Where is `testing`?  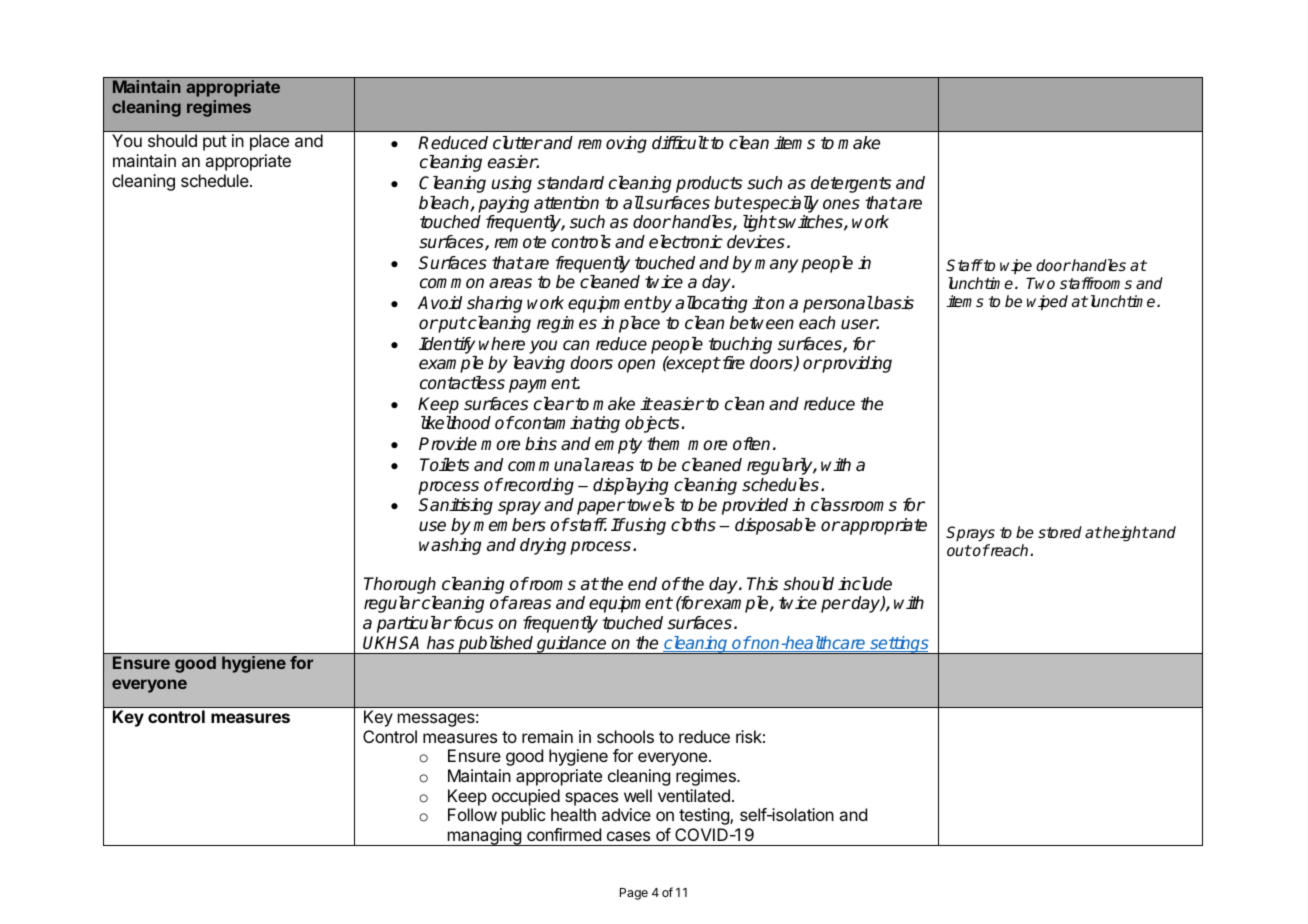 testing is located at coordinates (705, 816).
